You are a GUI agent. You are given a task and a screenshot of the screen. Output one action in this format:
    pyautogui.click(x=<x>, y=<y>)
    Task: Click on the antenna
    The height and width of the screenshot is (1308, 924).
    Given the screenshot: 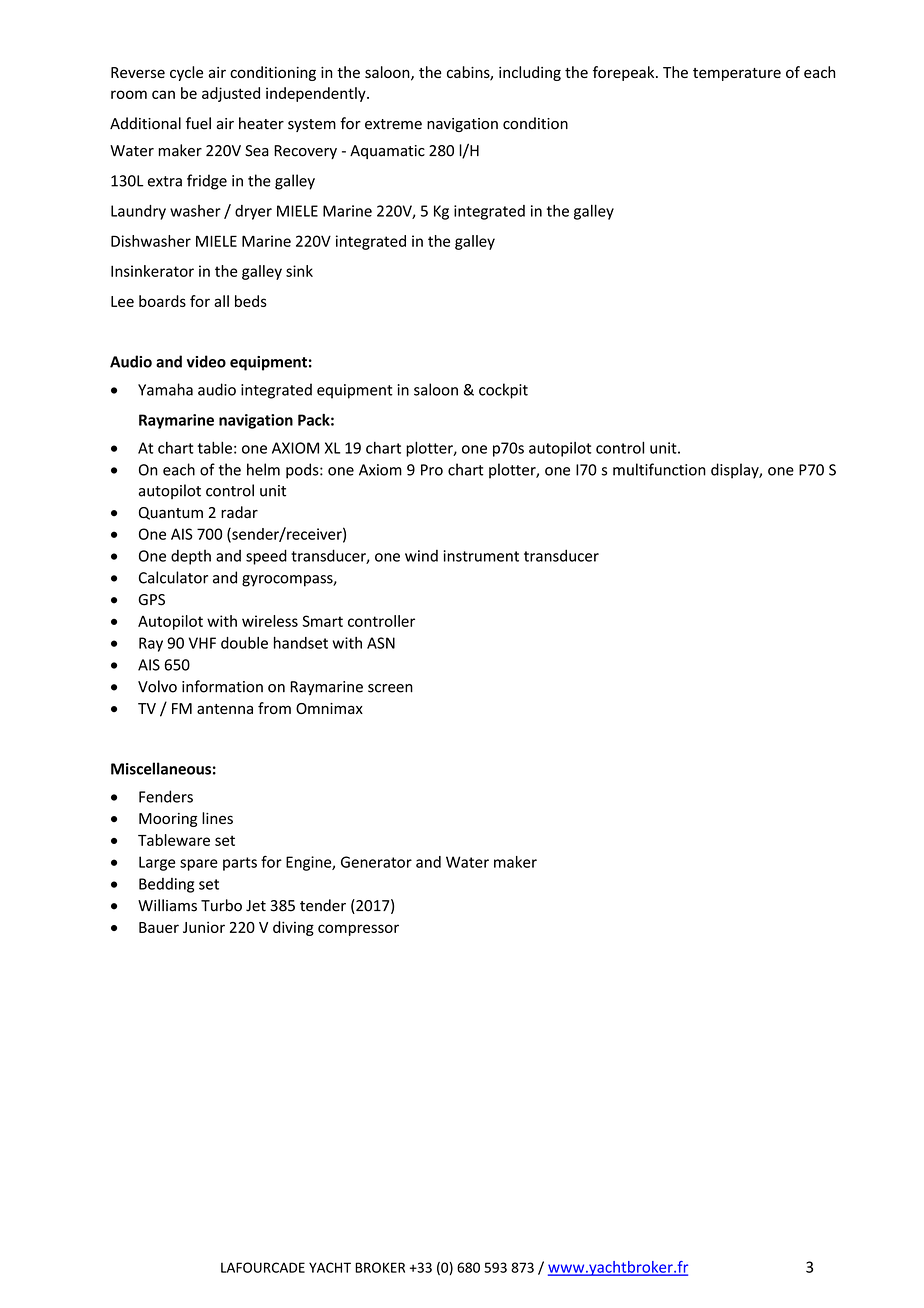 What is the action you would take?
    pyautogui.click(x=225, y=709)
